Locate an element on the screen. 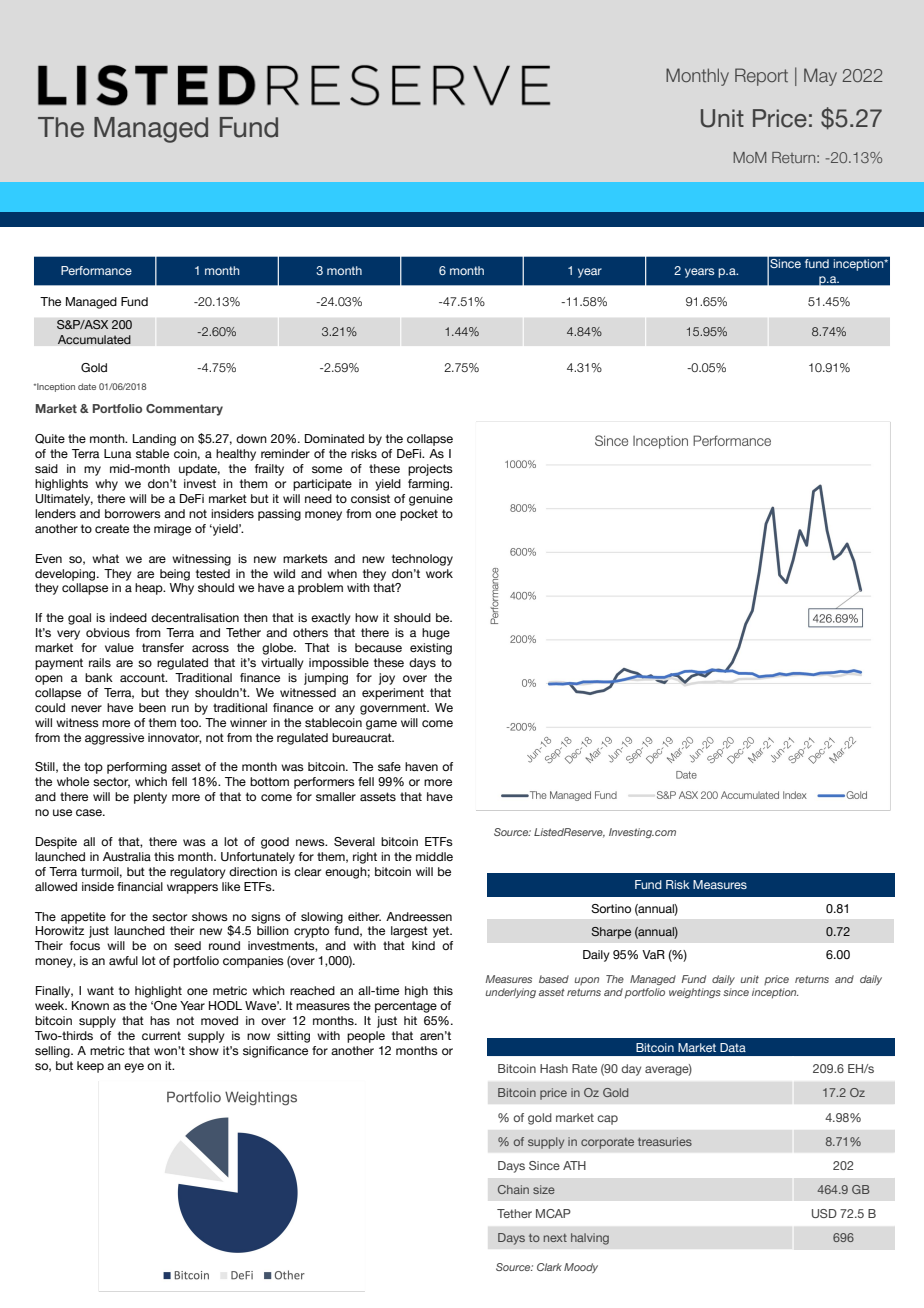 The width and height of the screenshot is (924, 1308). May is located at coordinates (820, 77).
